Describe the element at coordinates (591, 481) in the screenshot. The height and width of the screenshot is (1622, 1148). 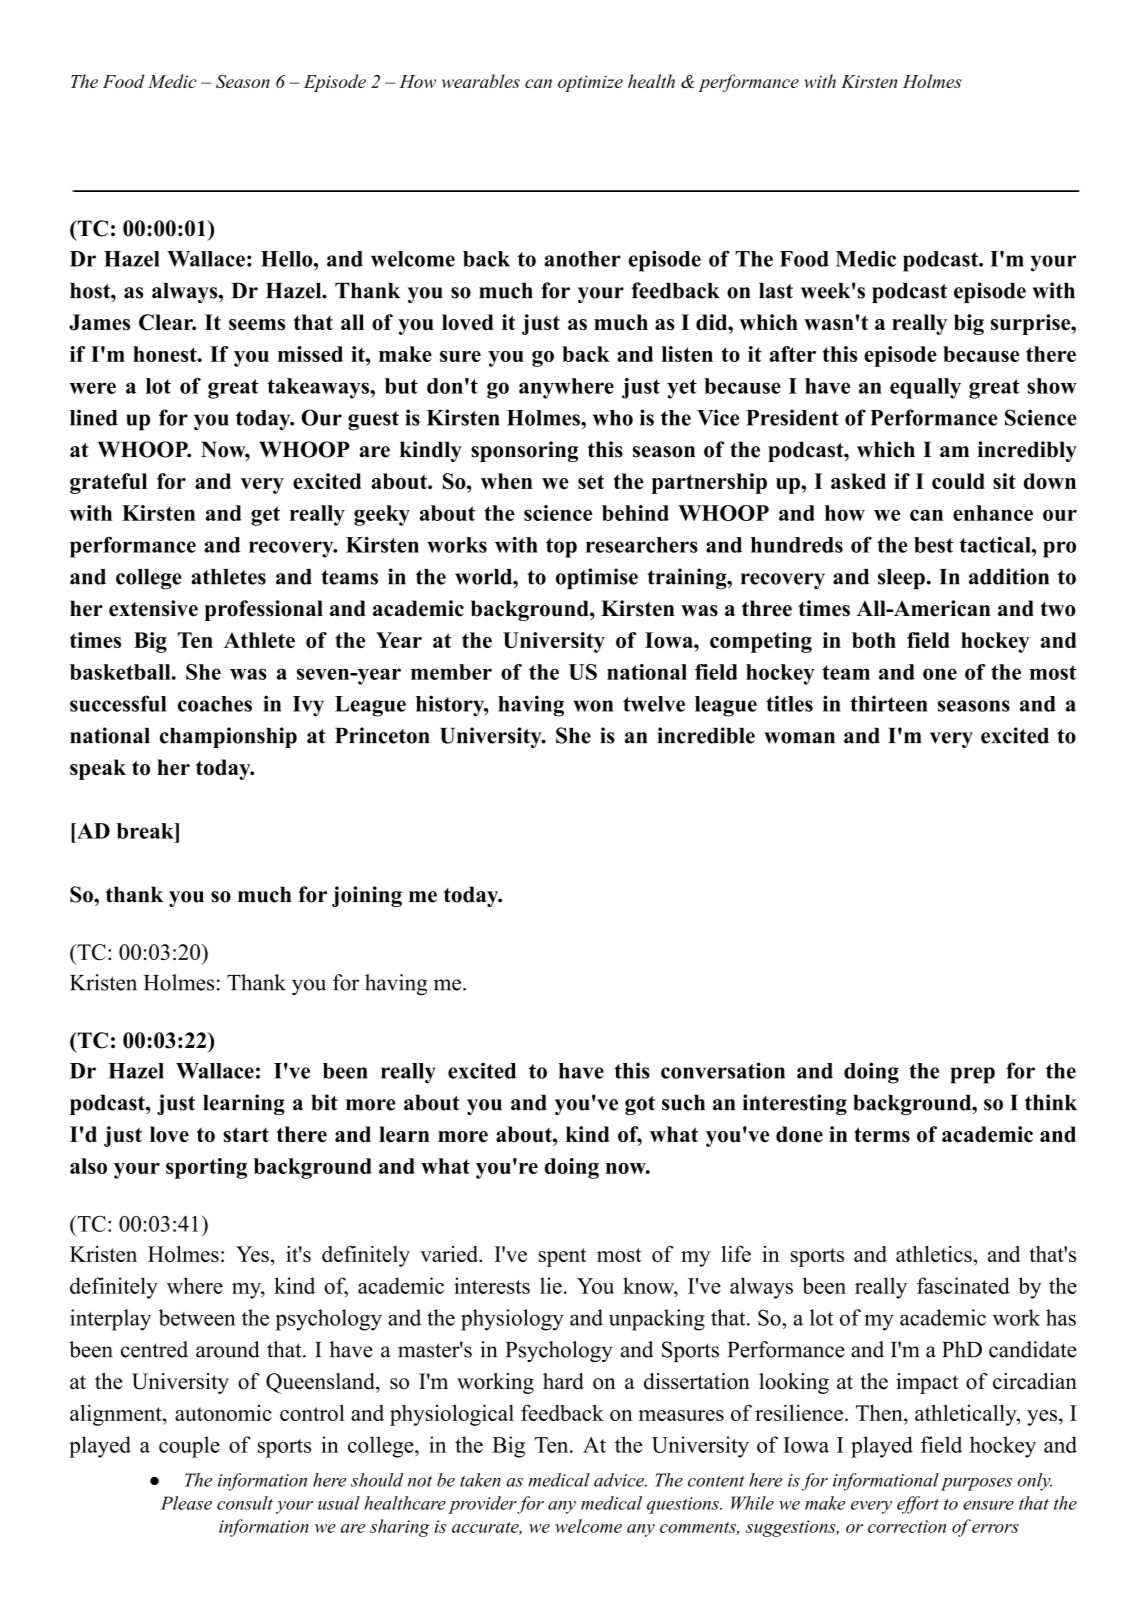
I see `set` at that location.
